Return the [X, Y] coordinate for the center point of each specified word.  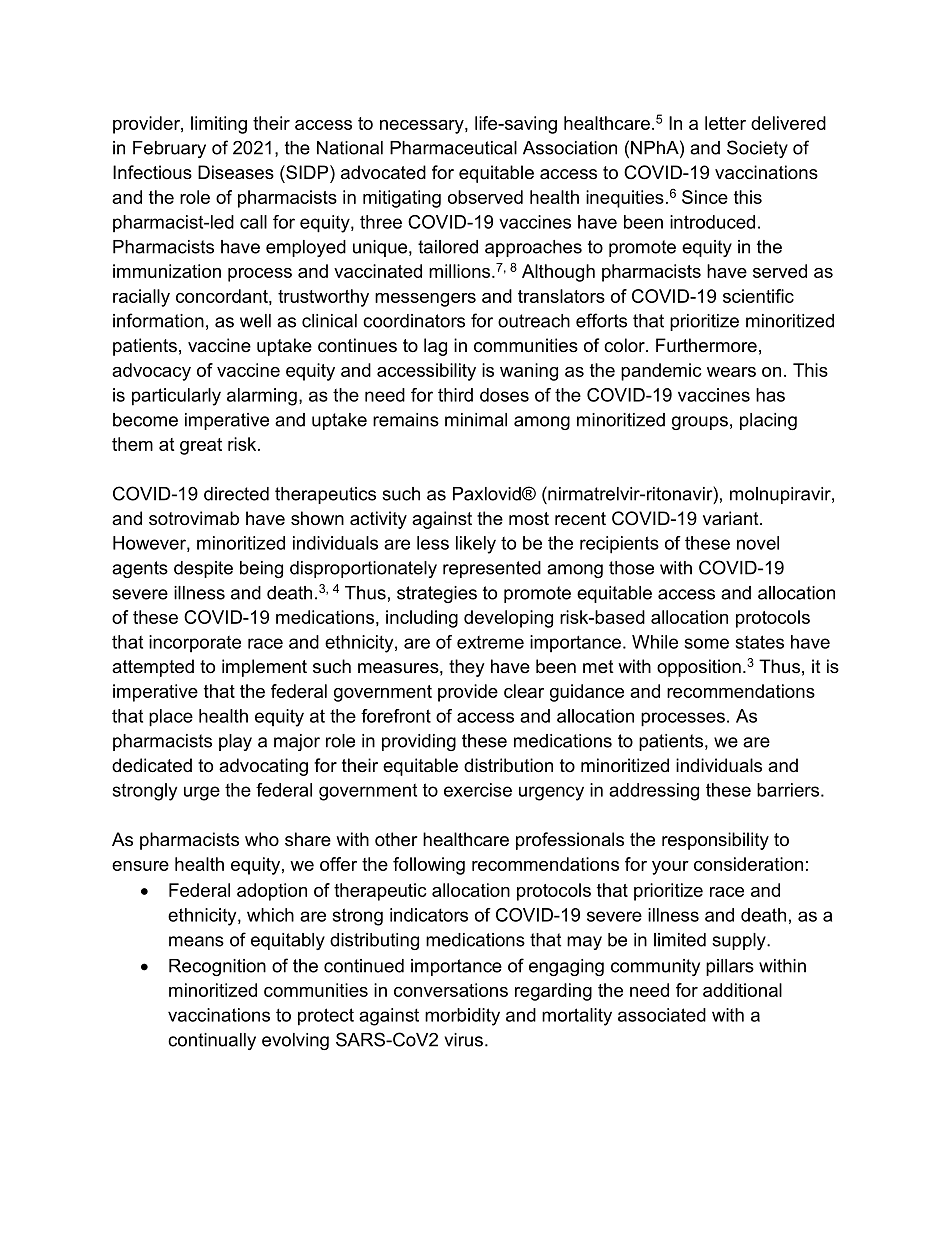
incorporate [195, 644]
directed [236, 494]
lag [435, 347]
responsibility [715, 841]
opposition [699, 668]
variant [732, 518]
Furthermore [706, 345]
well [255, 321]
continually [212, 1041]
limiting [219, 125]
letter [725, 123]
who [262, 839]
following [429, 866]
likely [476, 545]
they [467, 668]
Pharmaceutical [453, 148]
